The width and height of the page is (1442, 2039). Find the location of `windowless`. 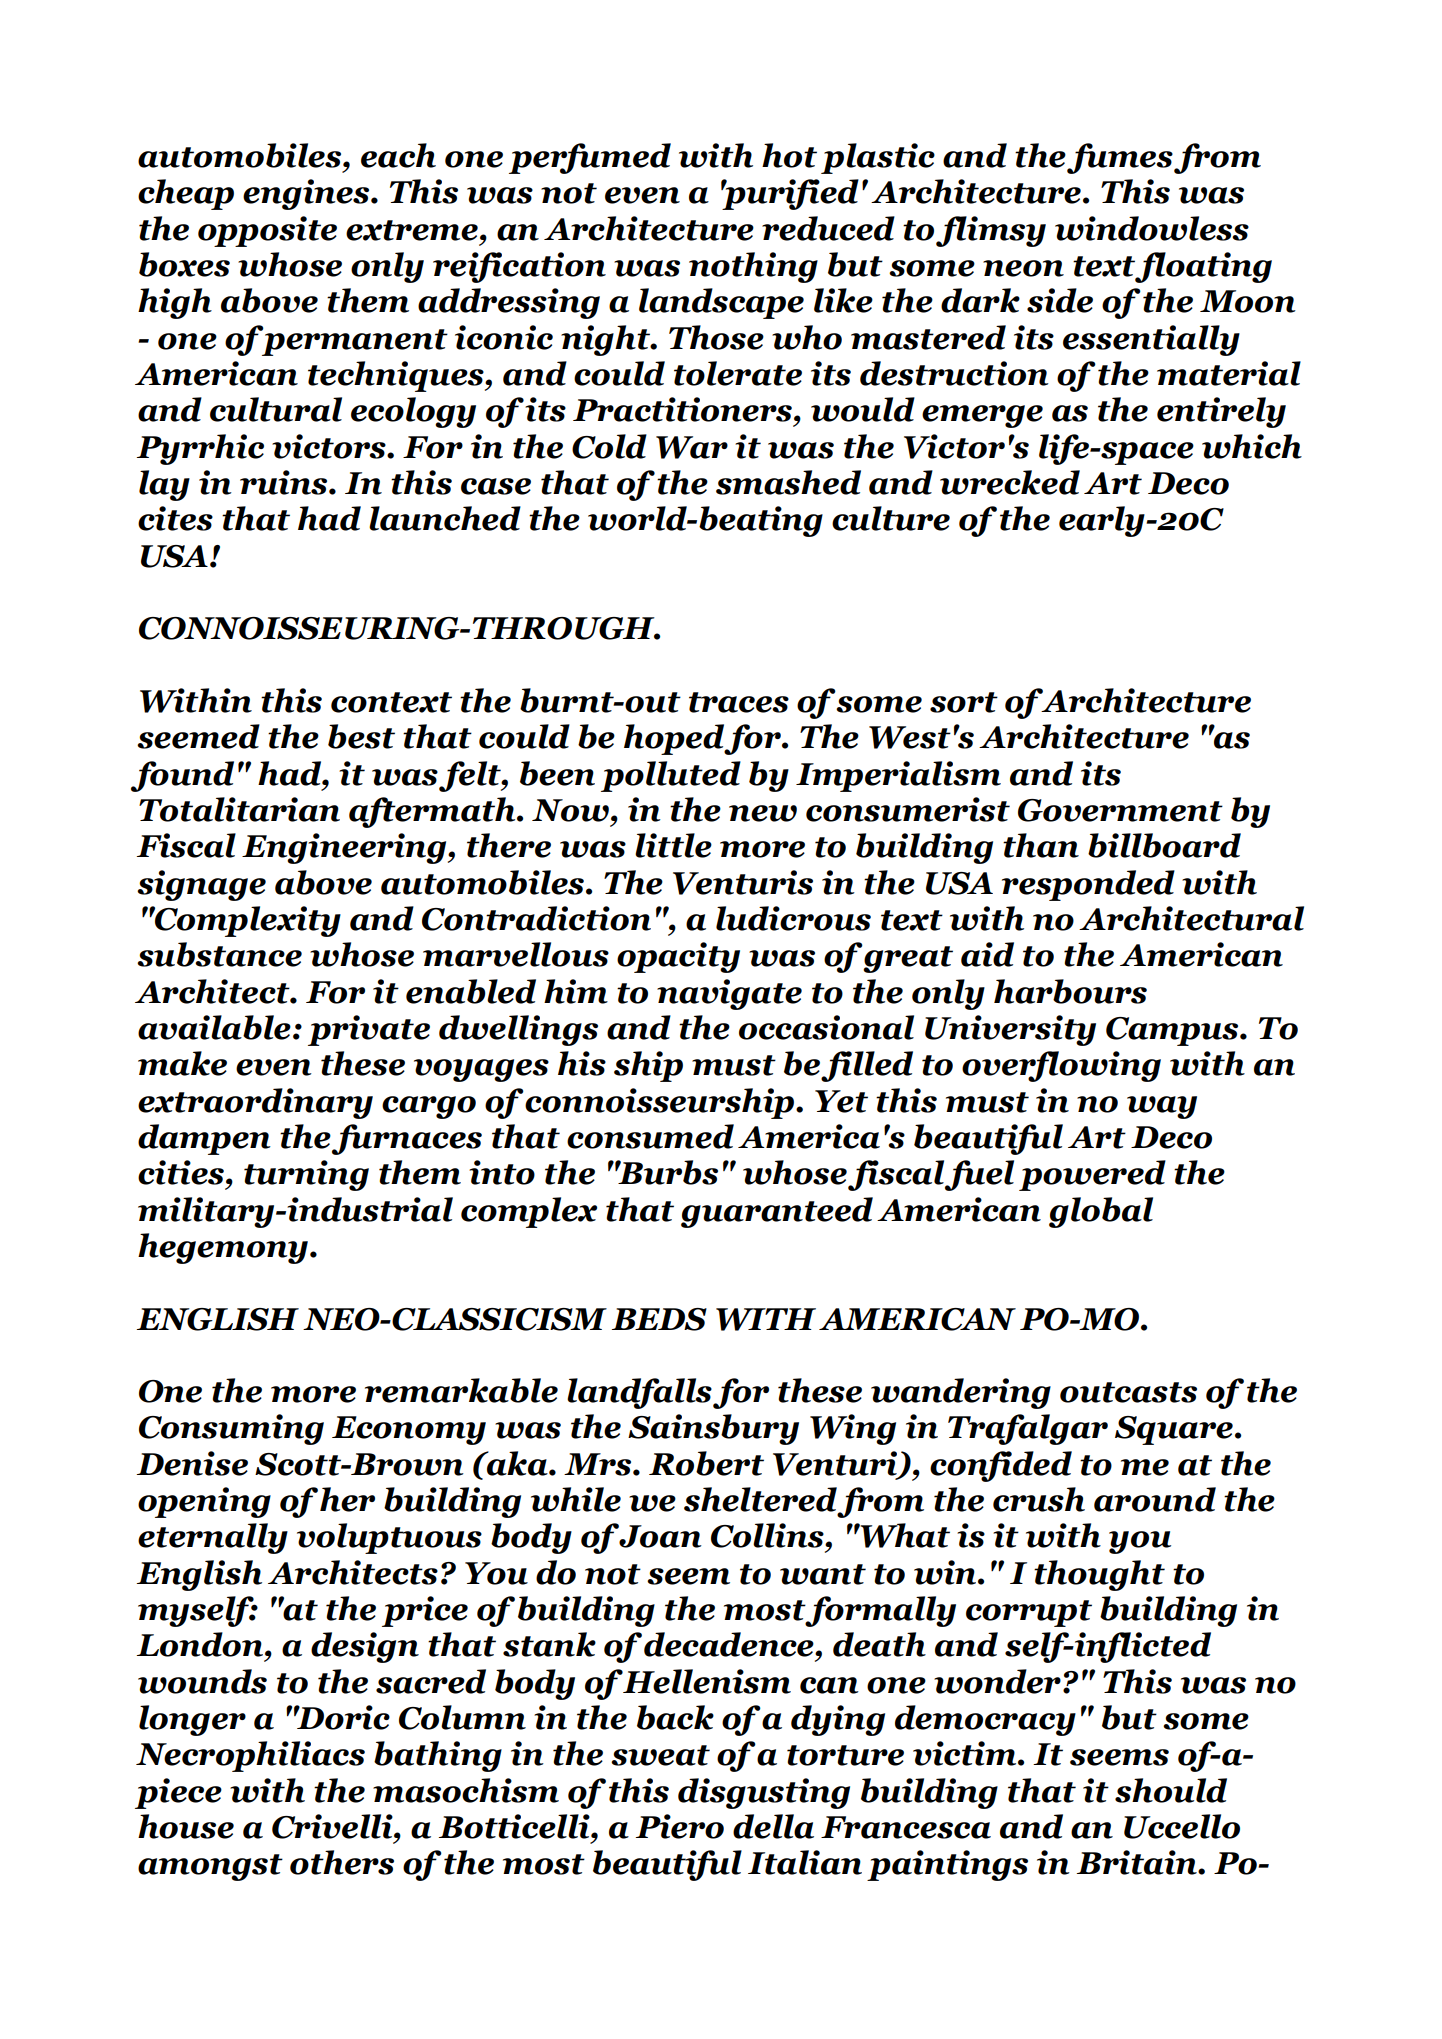

windowless is located at coordinates (1152, 228).
